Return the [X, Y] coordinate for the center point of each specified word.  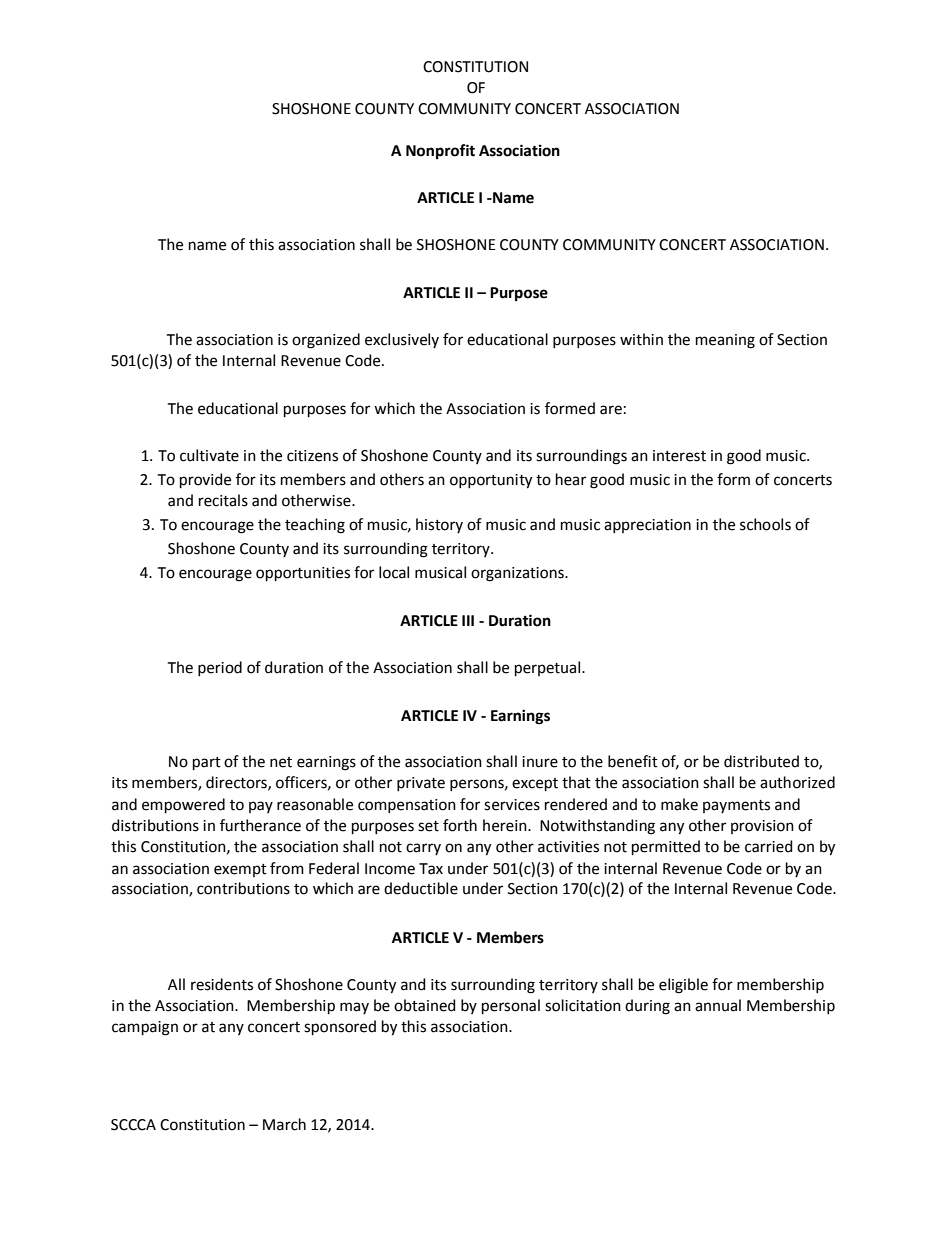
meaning [725, 341]
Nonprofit [440, 152]
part [207, 763]
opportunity [491, 481]
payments [736, 806]
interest [679, 456]
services [512, 805]
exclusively [402, 340]
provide [205, 480]
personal [511, 1006]
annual [718, 1005]
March [284, 1124]
